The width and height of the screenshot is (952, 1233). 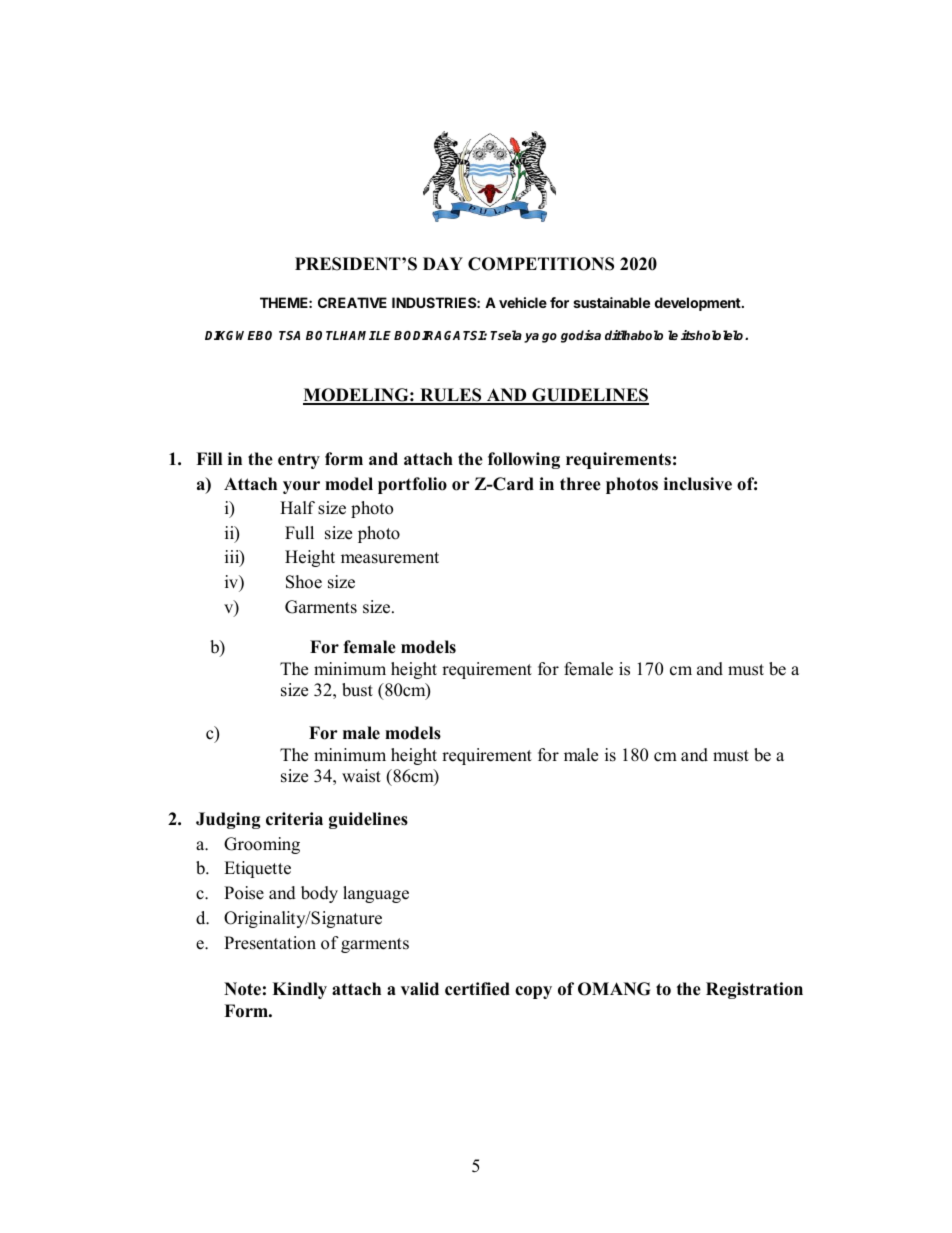 I want to click on CREATIVE, so click(x=352, y=302).
